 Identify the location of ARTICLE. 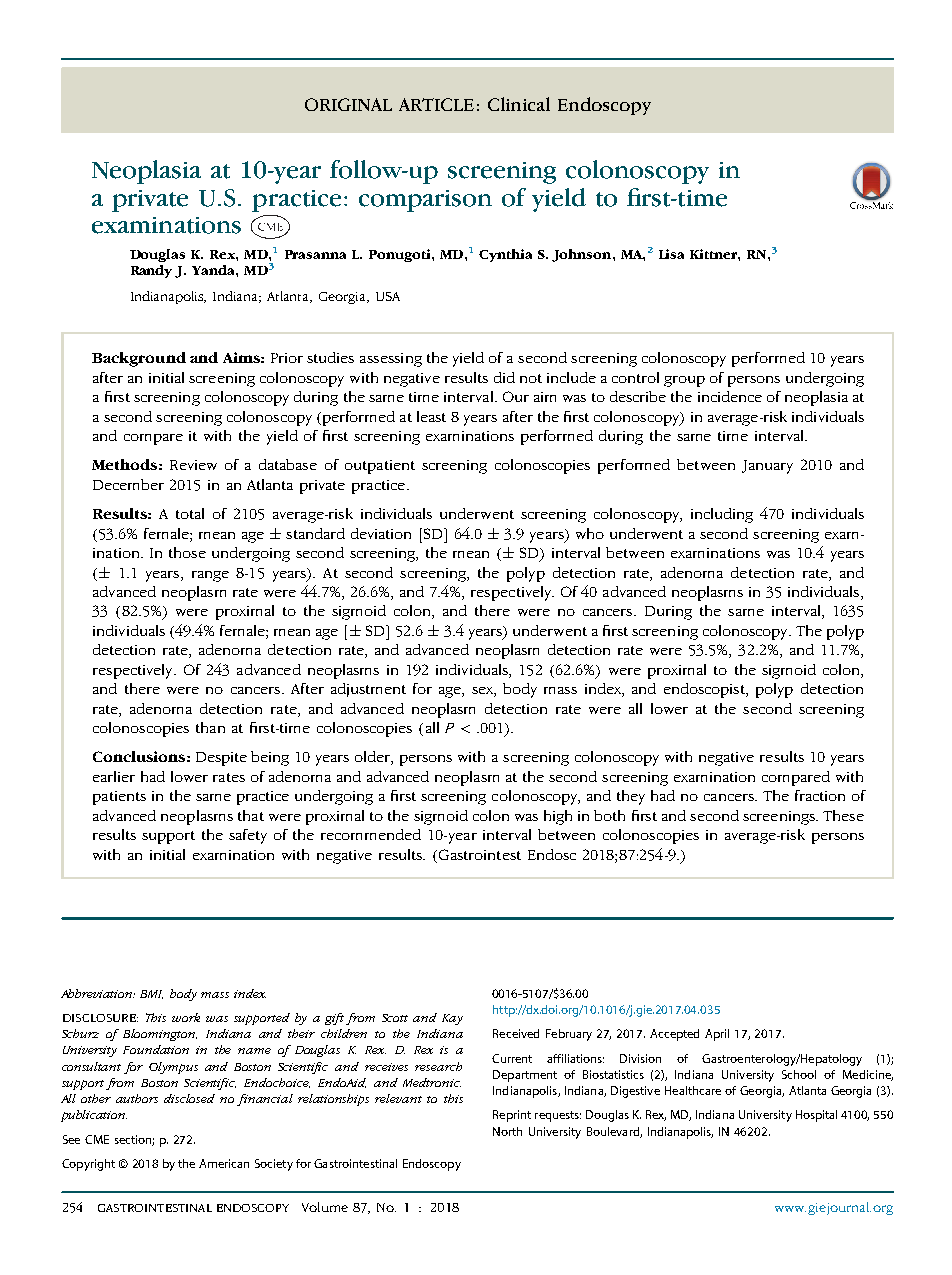
(436, 104).
